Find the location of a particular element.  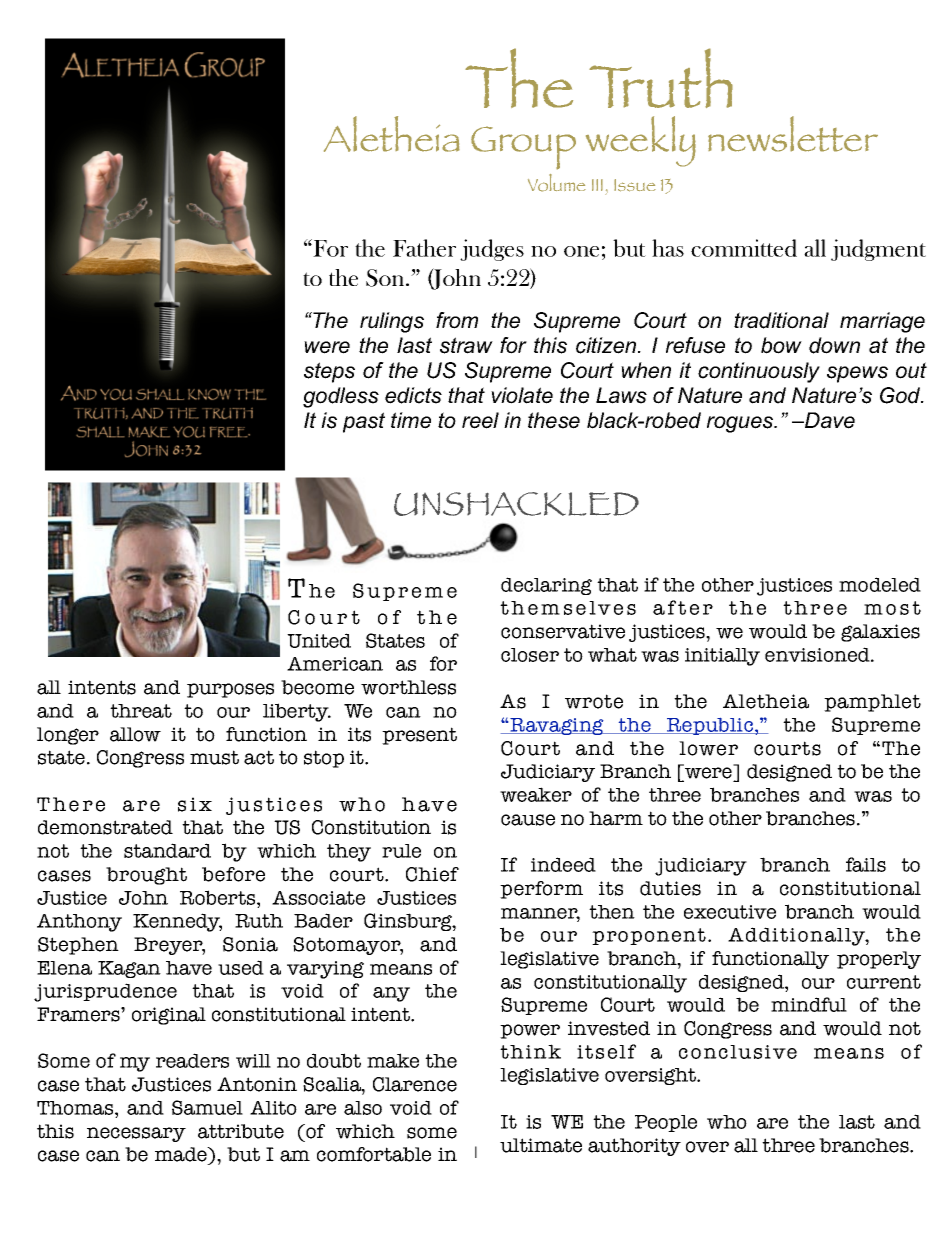

Group is located at coordinates (523, 148).
